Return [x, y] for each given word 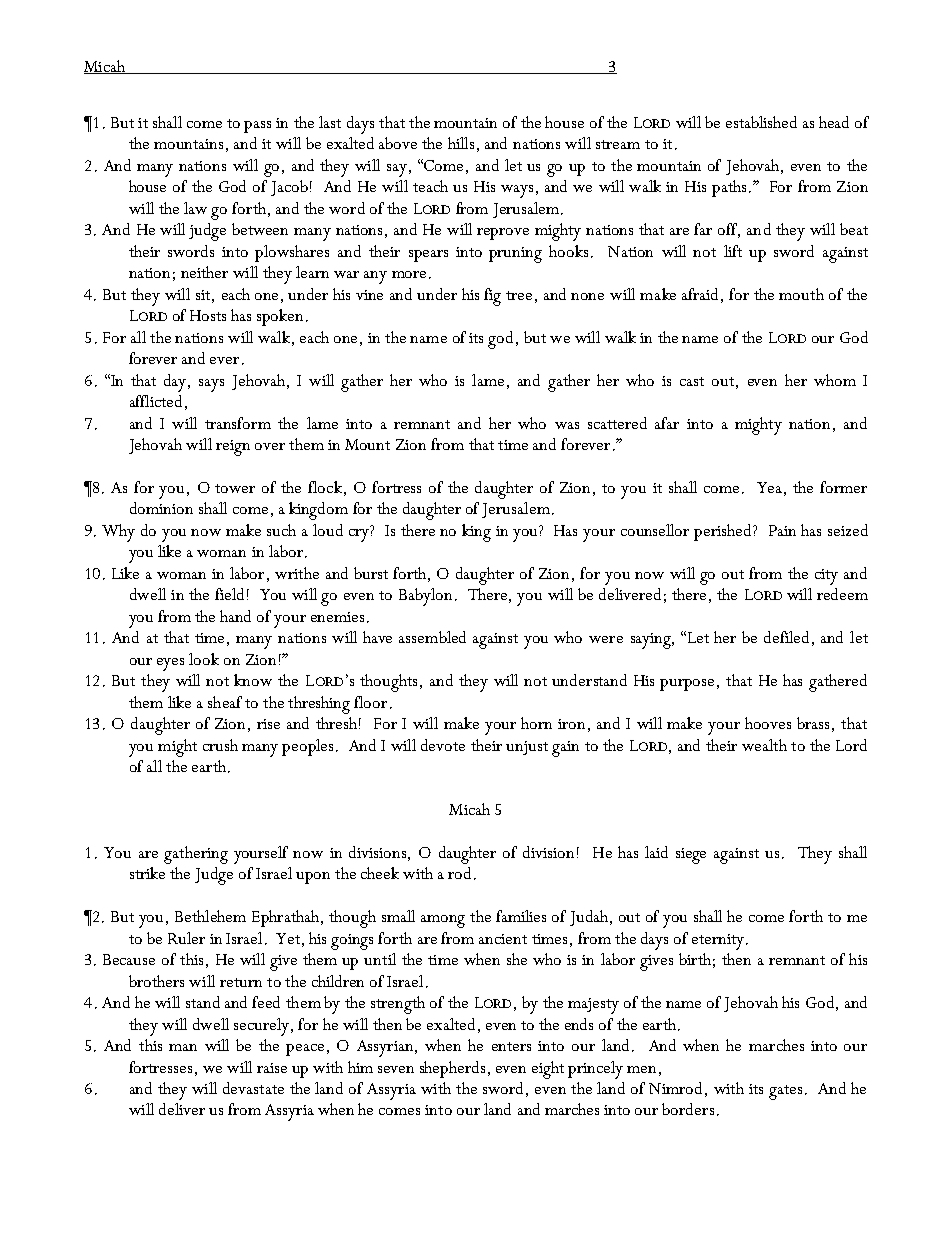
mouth [801, 294]
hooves [768, 723]
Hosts [208, 315]
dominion [161, 508]
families [521, 916]
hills [461, 143]
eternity [719, 942]
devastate [253, 1088]
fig [492, 297]
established [761, 122]
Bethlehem [210, 916]
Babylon [425, 597]
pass [257, 127]
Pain [782, 530]
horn [536, 723]
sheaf [225, 702]
